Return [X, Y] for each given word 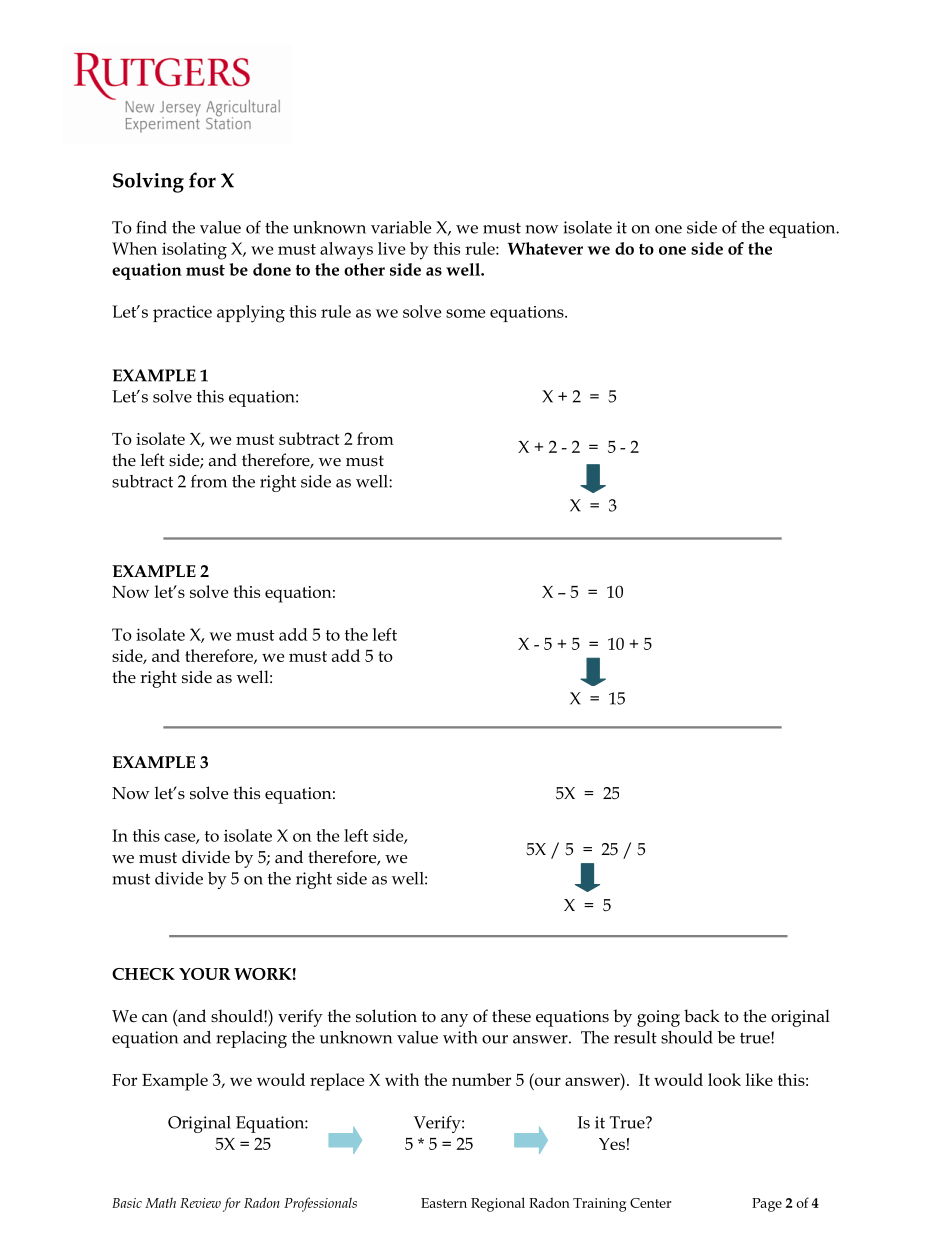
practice [182, 313]
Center [650, 1203]
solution [386, 1016]
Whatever [545, 248]
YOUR [205, 974]
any [454, 1020]
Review [200, 1203]
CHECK [143, 974]
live [391, 248]
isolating [194, 251]
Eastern [444, 1203]
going [658, 1018]
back [702, 1016]
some [465, 313]
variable [401, 227]
